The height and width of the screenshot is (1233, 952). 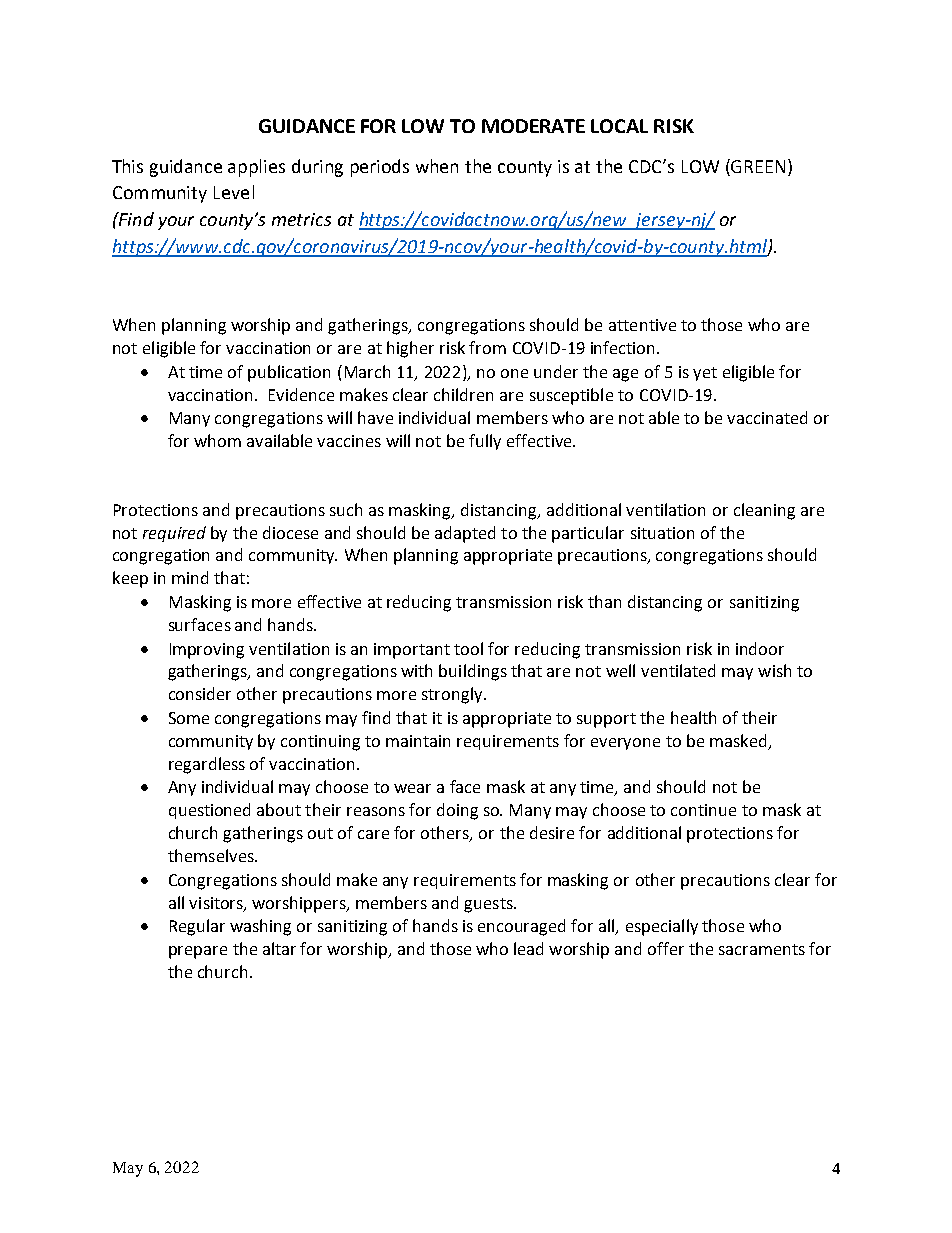 What do you see at coordinates (256, 168) in the screenshot?
I see `applies` at bounding box center [256, 168].
